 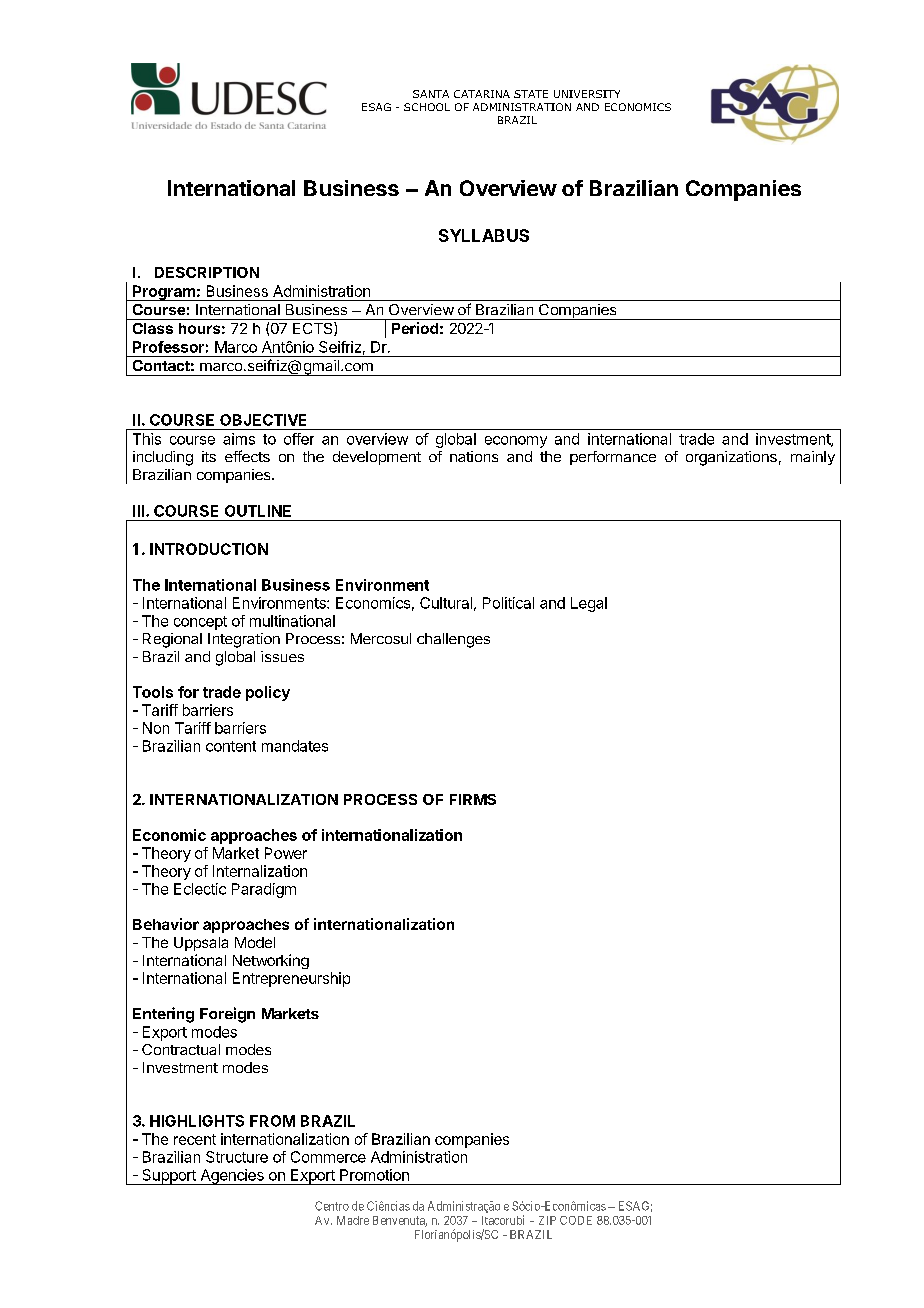 I want to click on FIRMS, so click(x=473, y=799).
